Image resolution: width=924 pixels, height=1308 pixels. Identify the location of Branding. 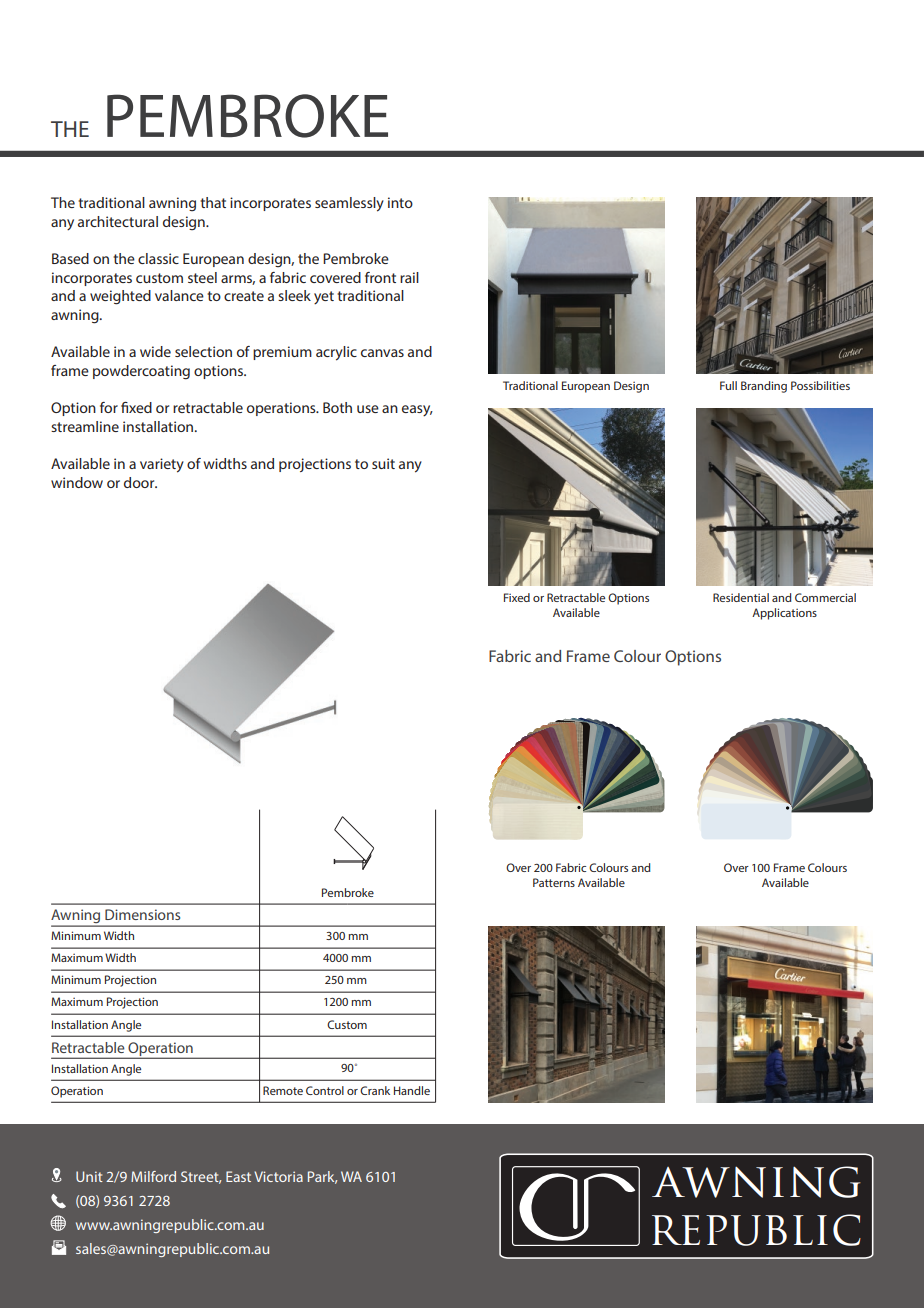
(764, 387).
